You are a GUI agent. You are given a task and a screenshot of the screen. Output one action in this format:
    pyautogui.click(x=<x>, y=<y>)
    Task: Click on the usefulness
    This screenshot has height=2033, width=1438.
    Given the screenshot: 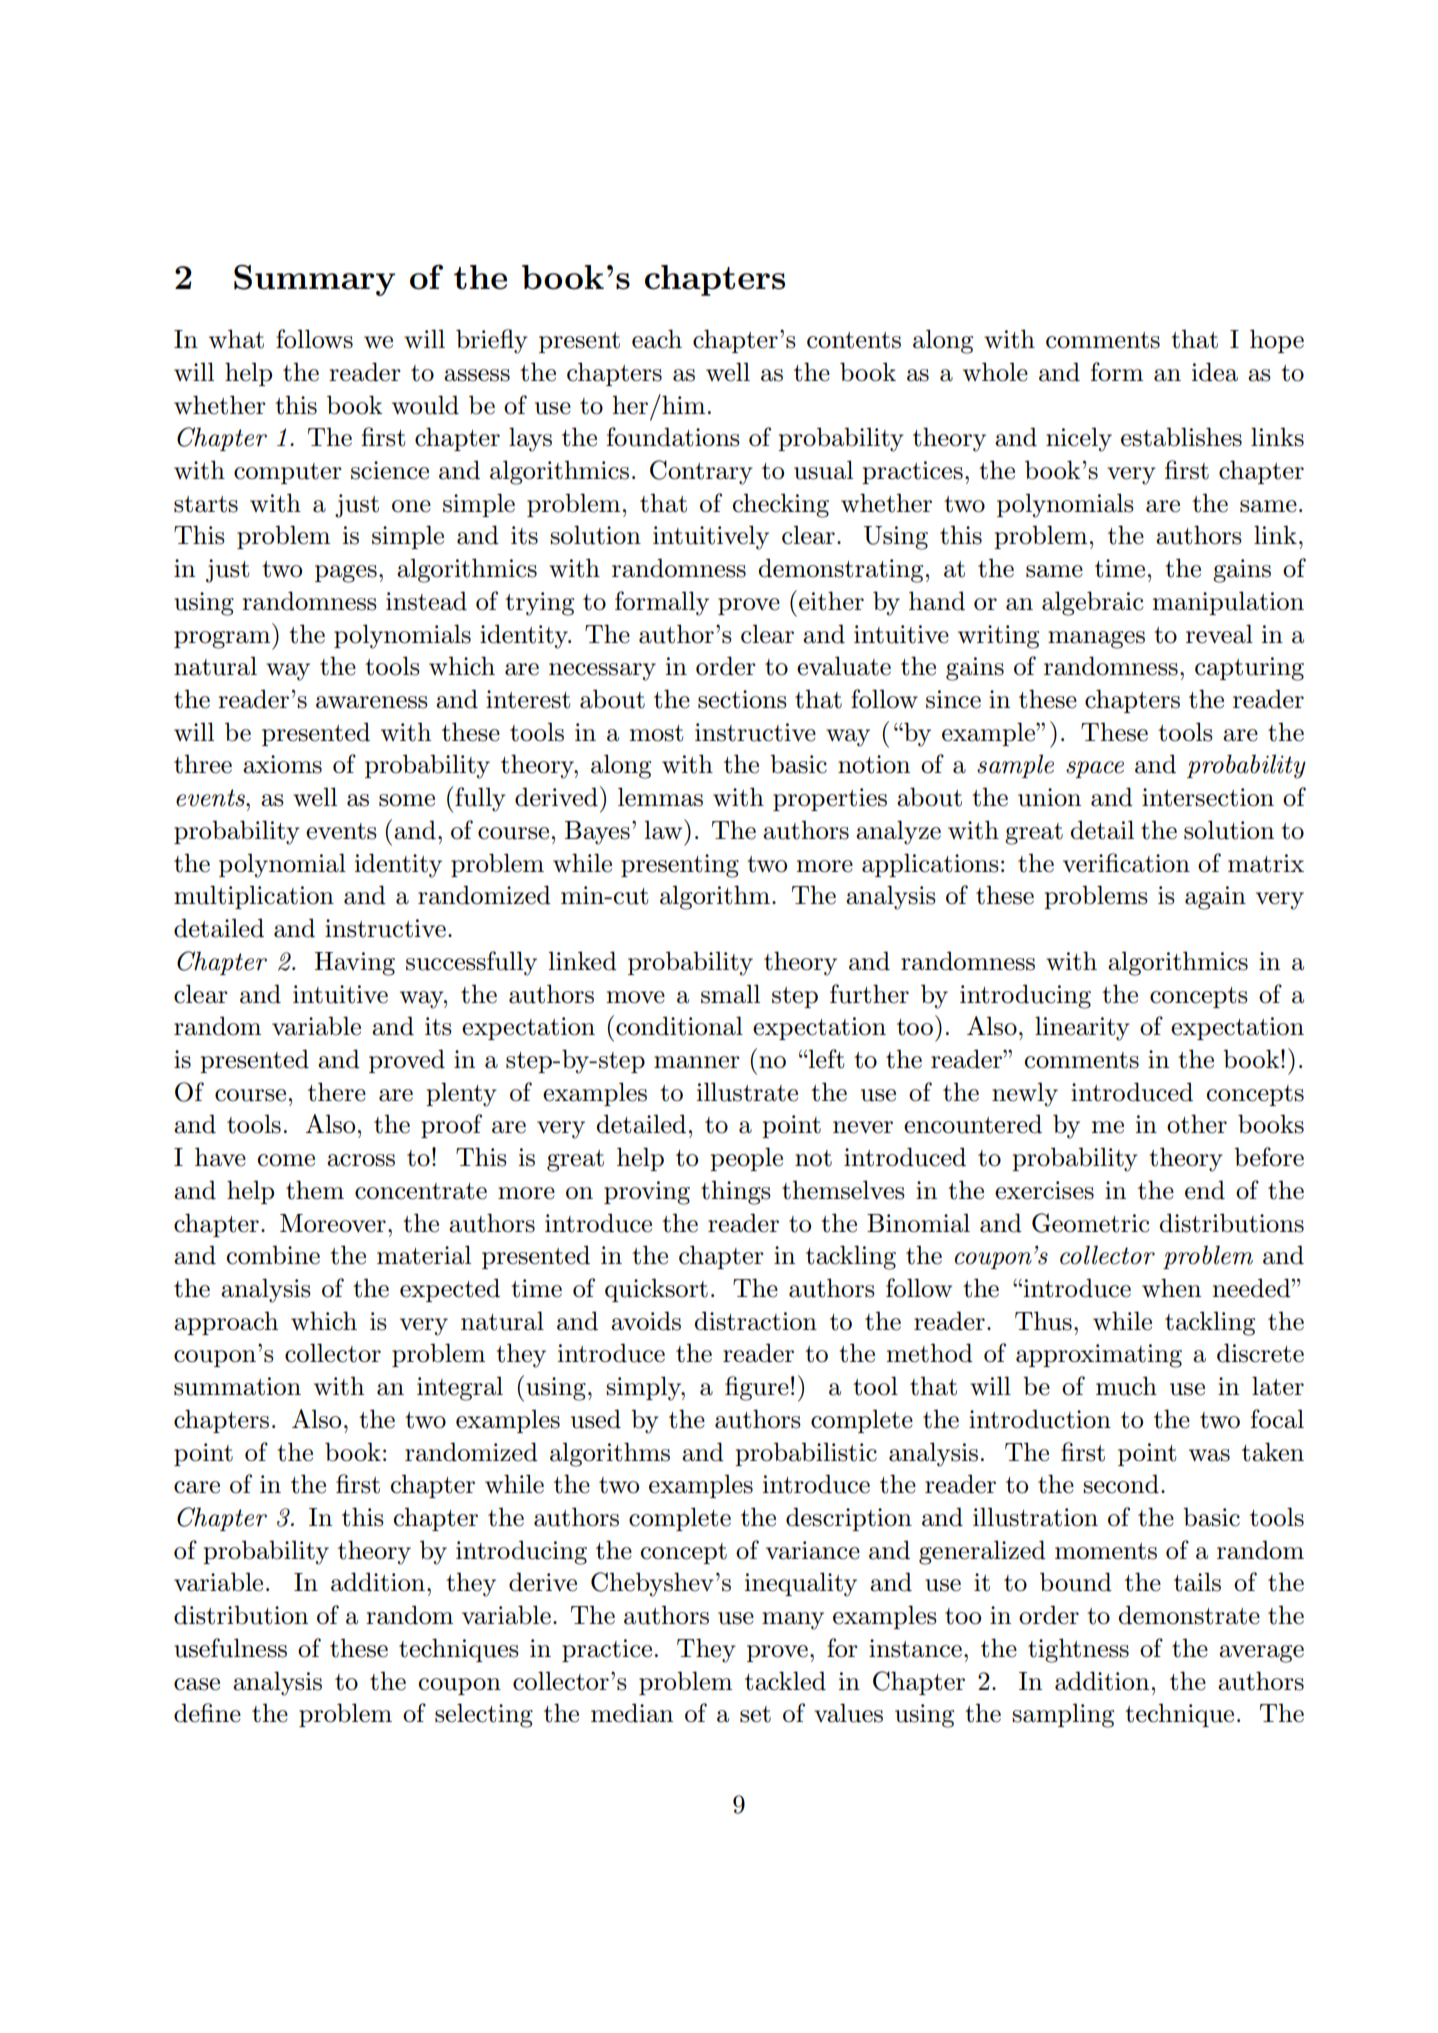 What is the action you would take?
    pyautogui.click(x=230, y=1648)
